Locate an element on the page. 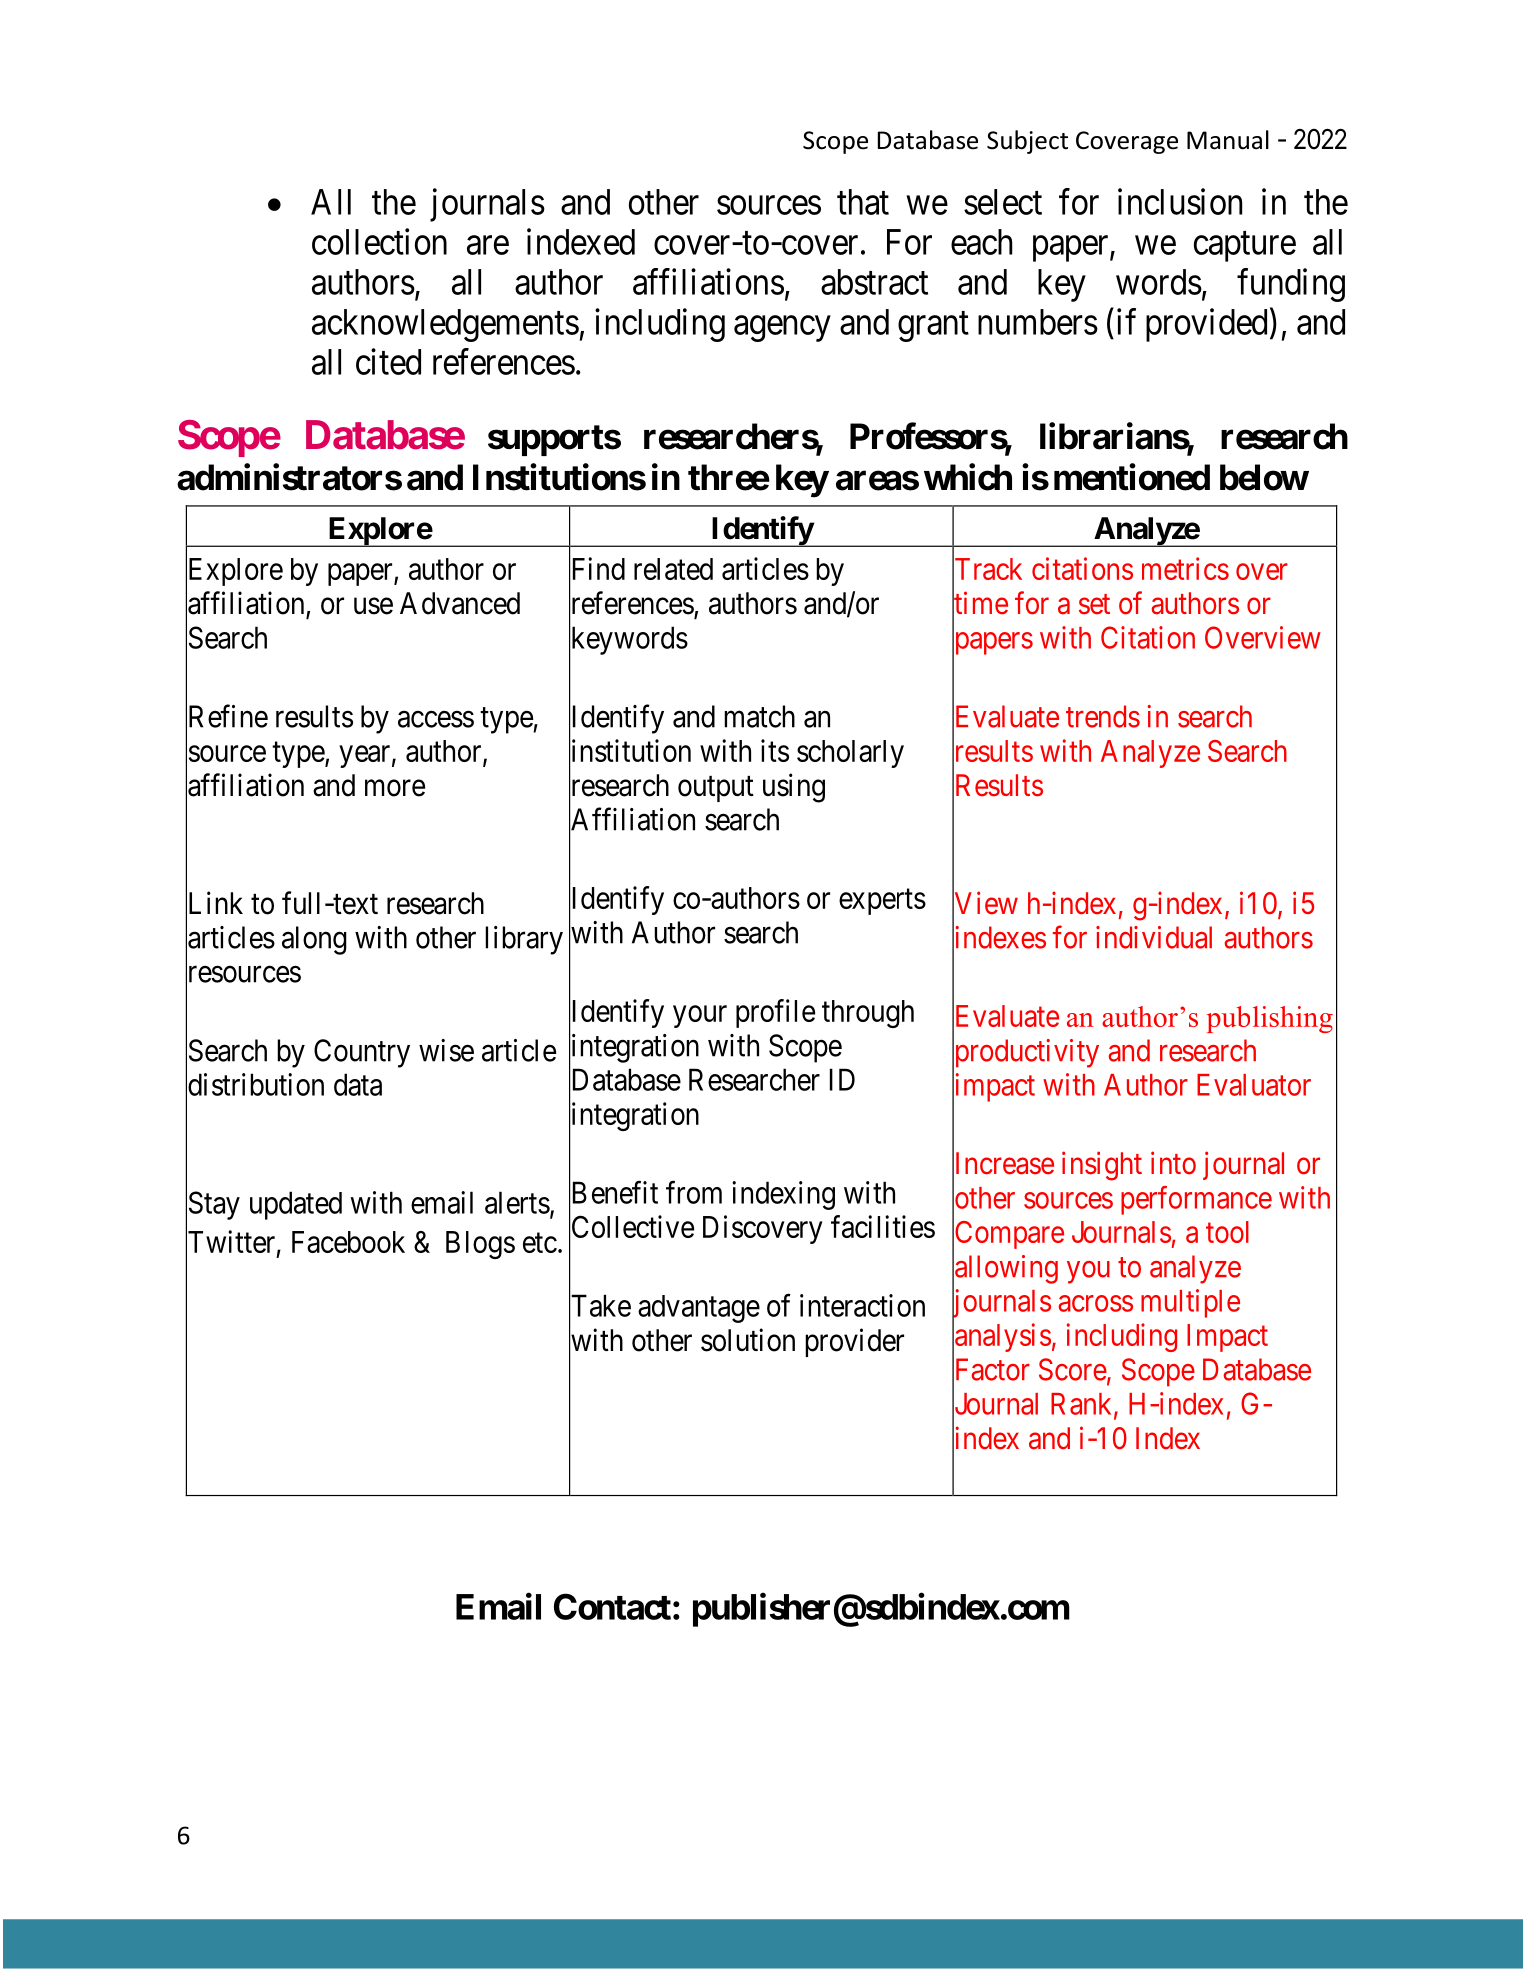  inclusion is located at coordinates (1180, 201).
